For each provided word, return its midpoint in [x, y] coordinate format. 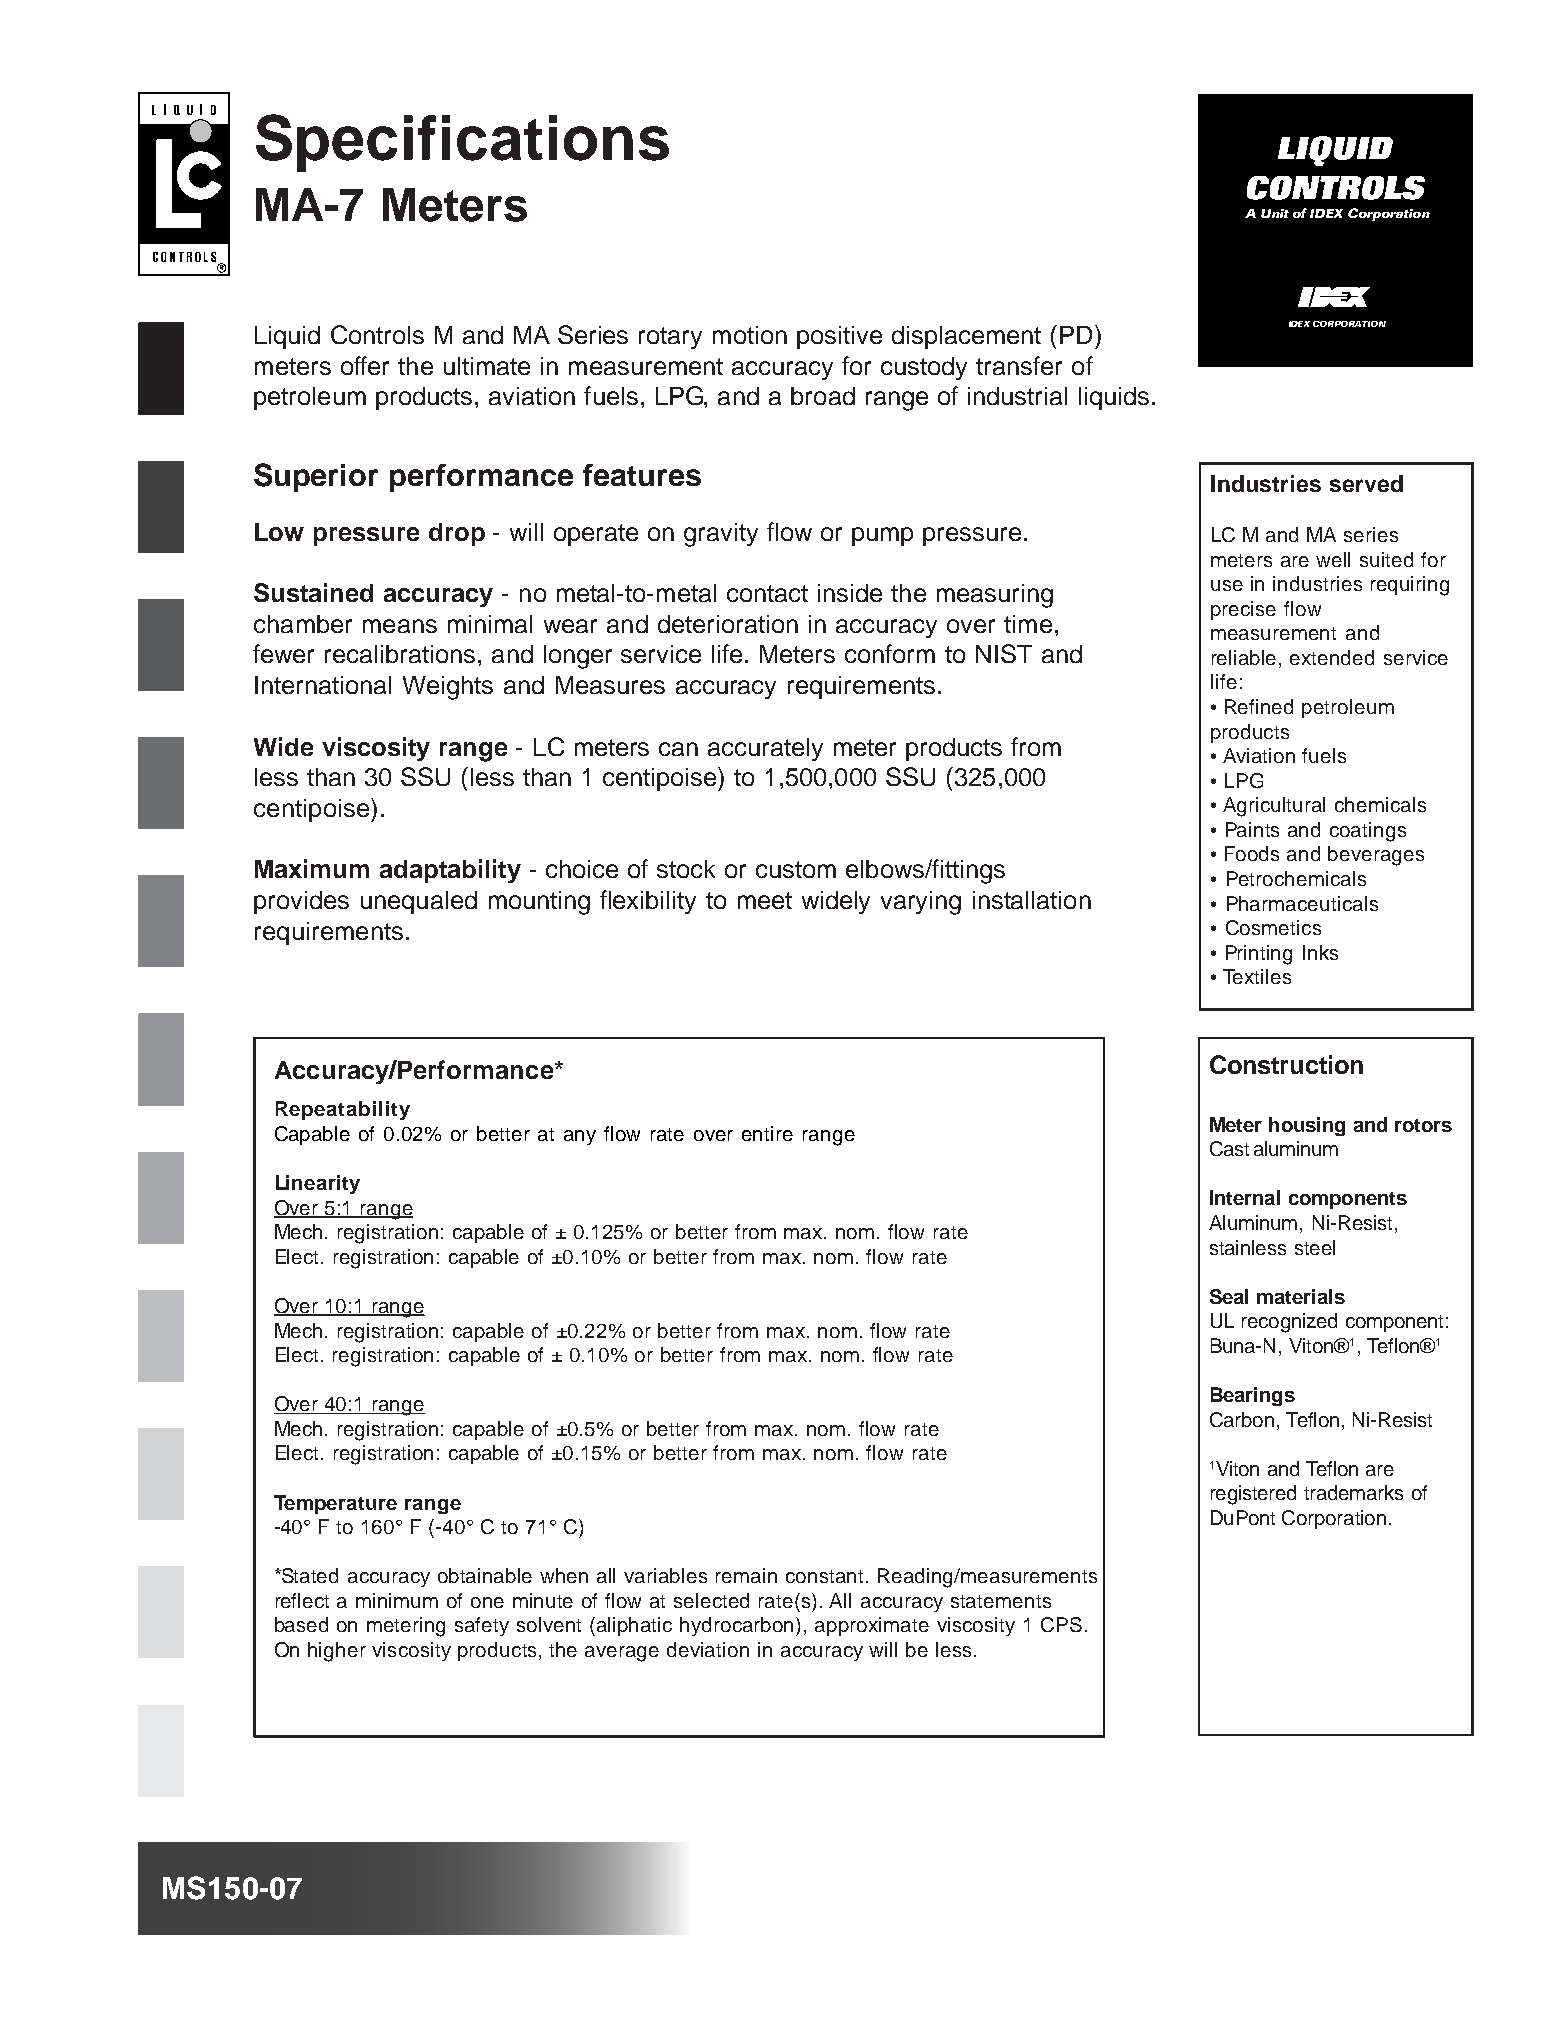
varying [921, 903]
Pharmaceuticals [1302, 903]
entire [767, 1133]
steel [1315, 1247]
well [1333, 559]
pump [882, 536]
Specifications [462, 143]
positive [839, 337]
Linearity [318, 1184]
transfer [1019, 365]
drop [457, 534]
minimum [397, 1600]
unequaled [419, 902]
